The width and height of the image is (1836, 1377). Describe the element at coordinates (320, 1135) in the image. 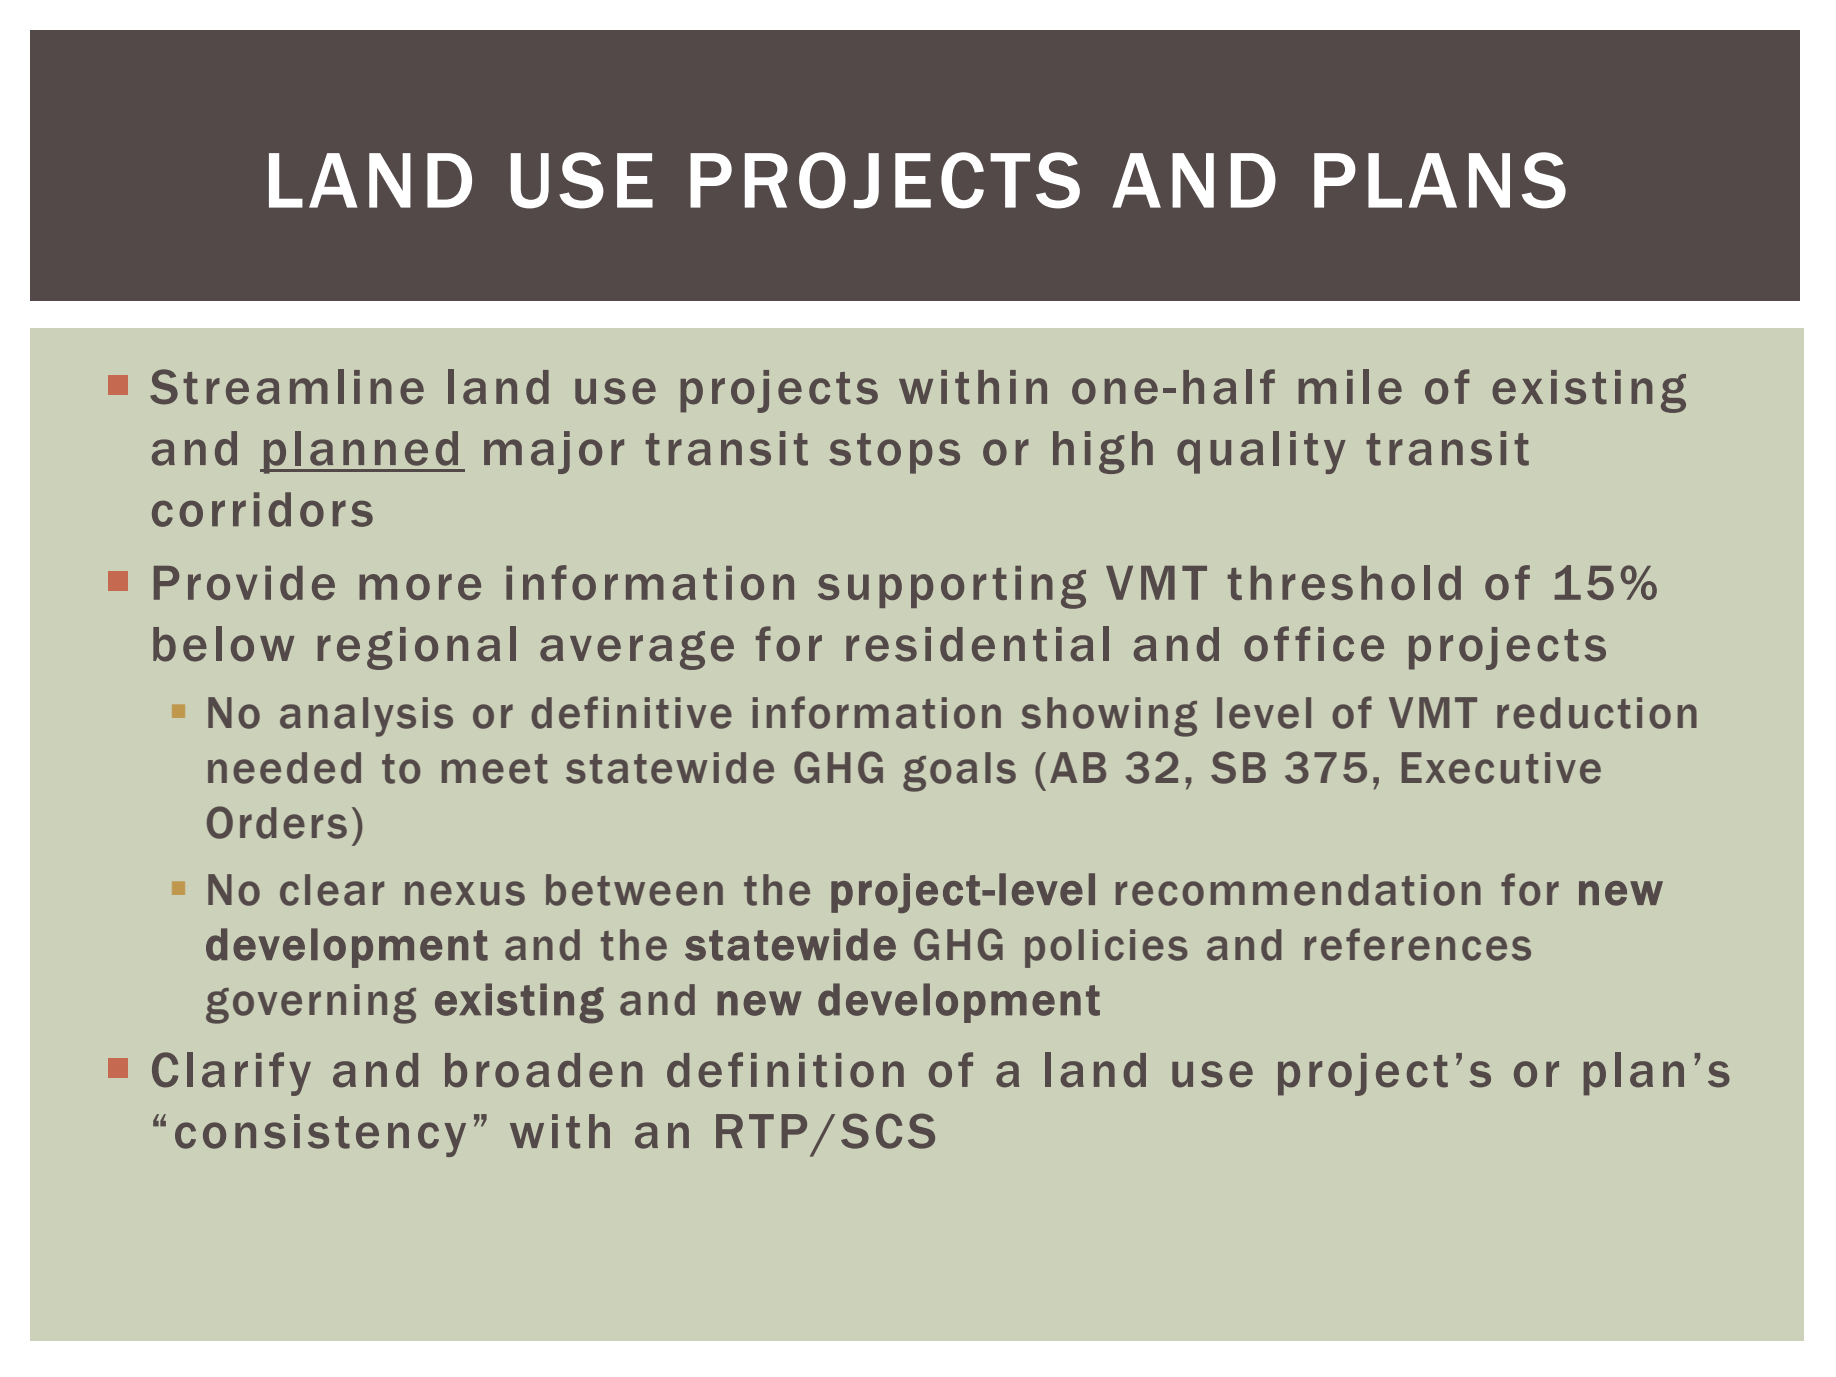

I see `consistency` at that location.
